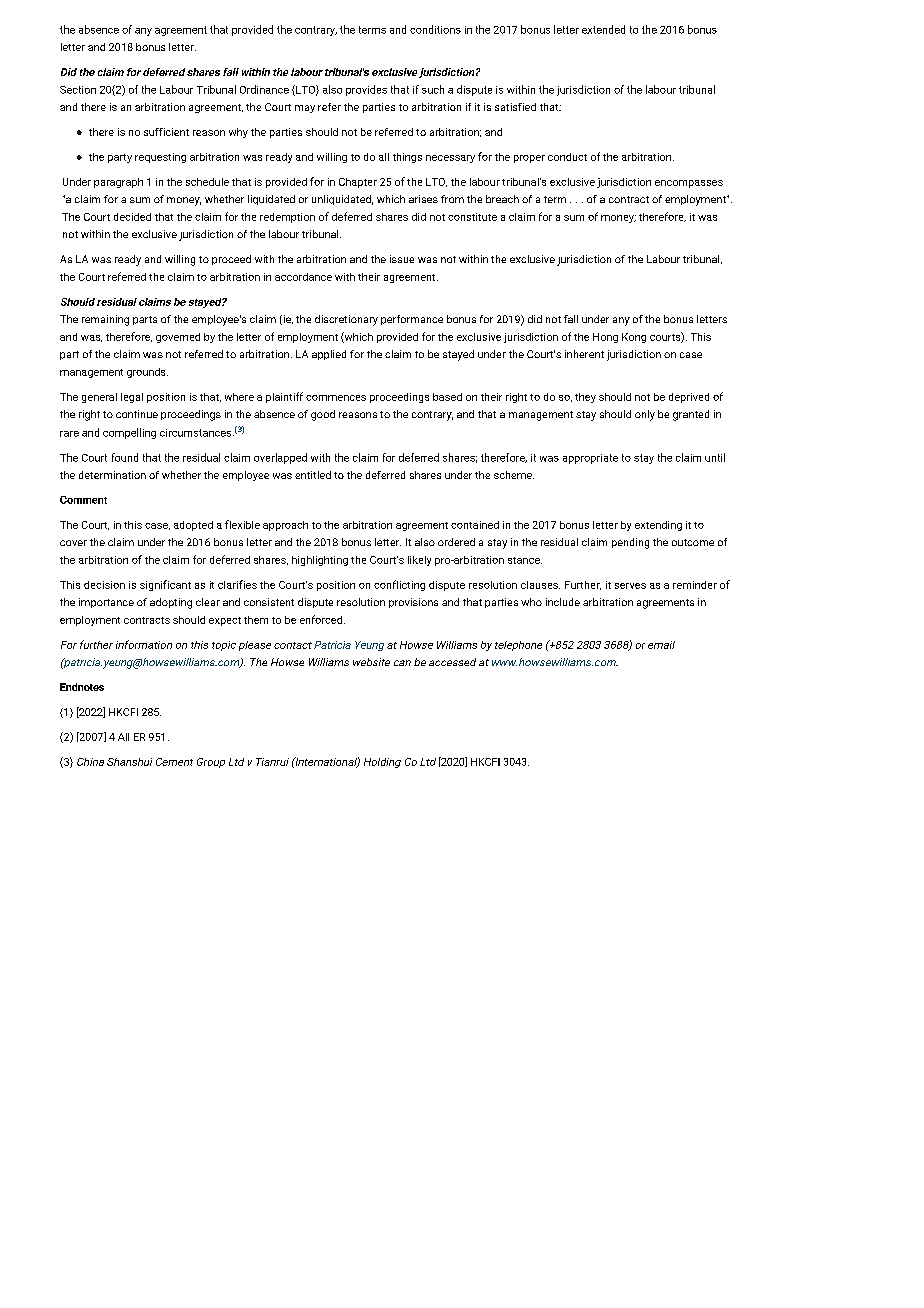 This document has width=924, height=1308. What do you see at coordinates (689, 184) in the document?
I see `encompasses` at bounding box center [689, 184].
